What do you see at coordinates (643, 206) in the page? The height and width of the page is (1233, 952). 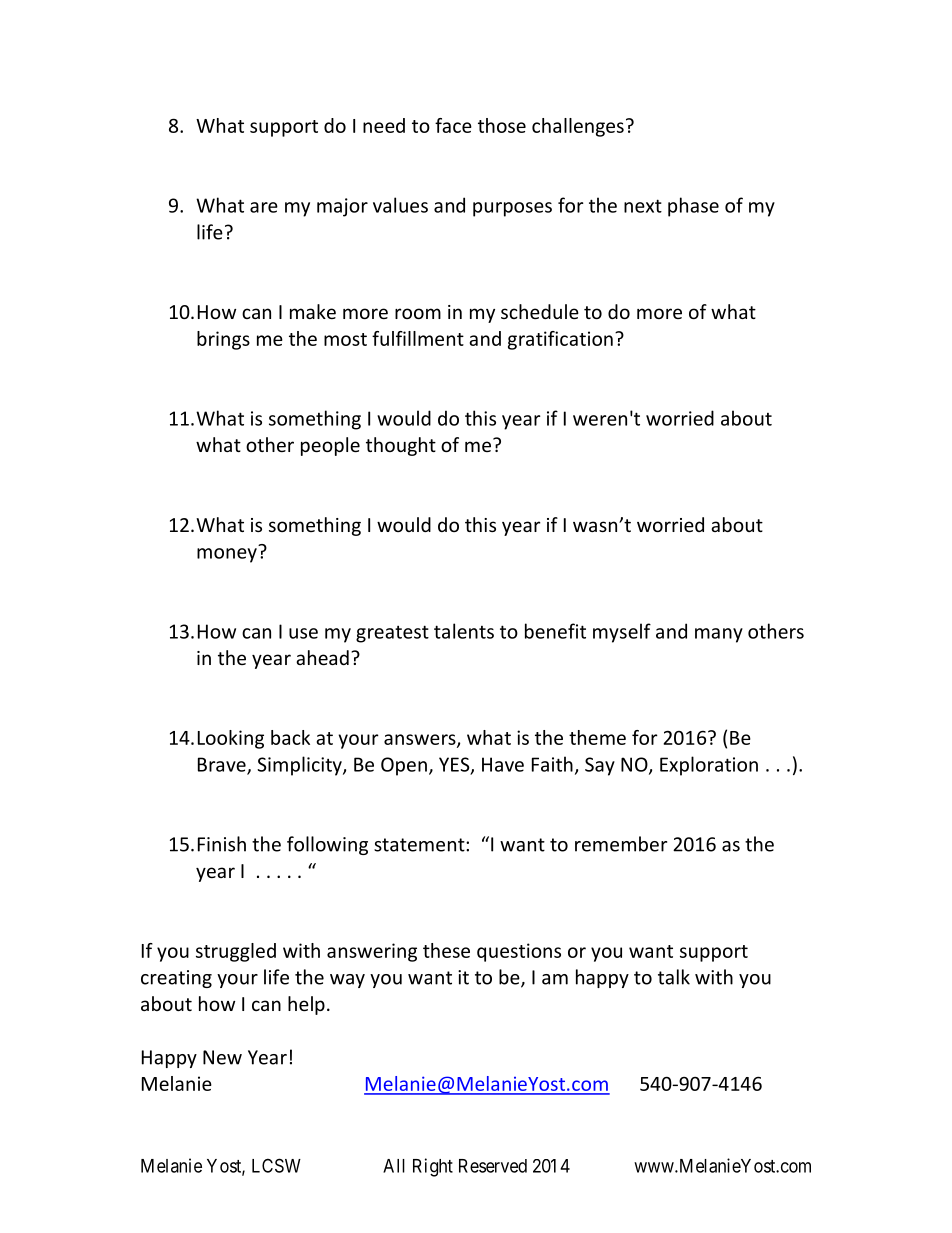 I see `next` at bounding box center [643, 206].
